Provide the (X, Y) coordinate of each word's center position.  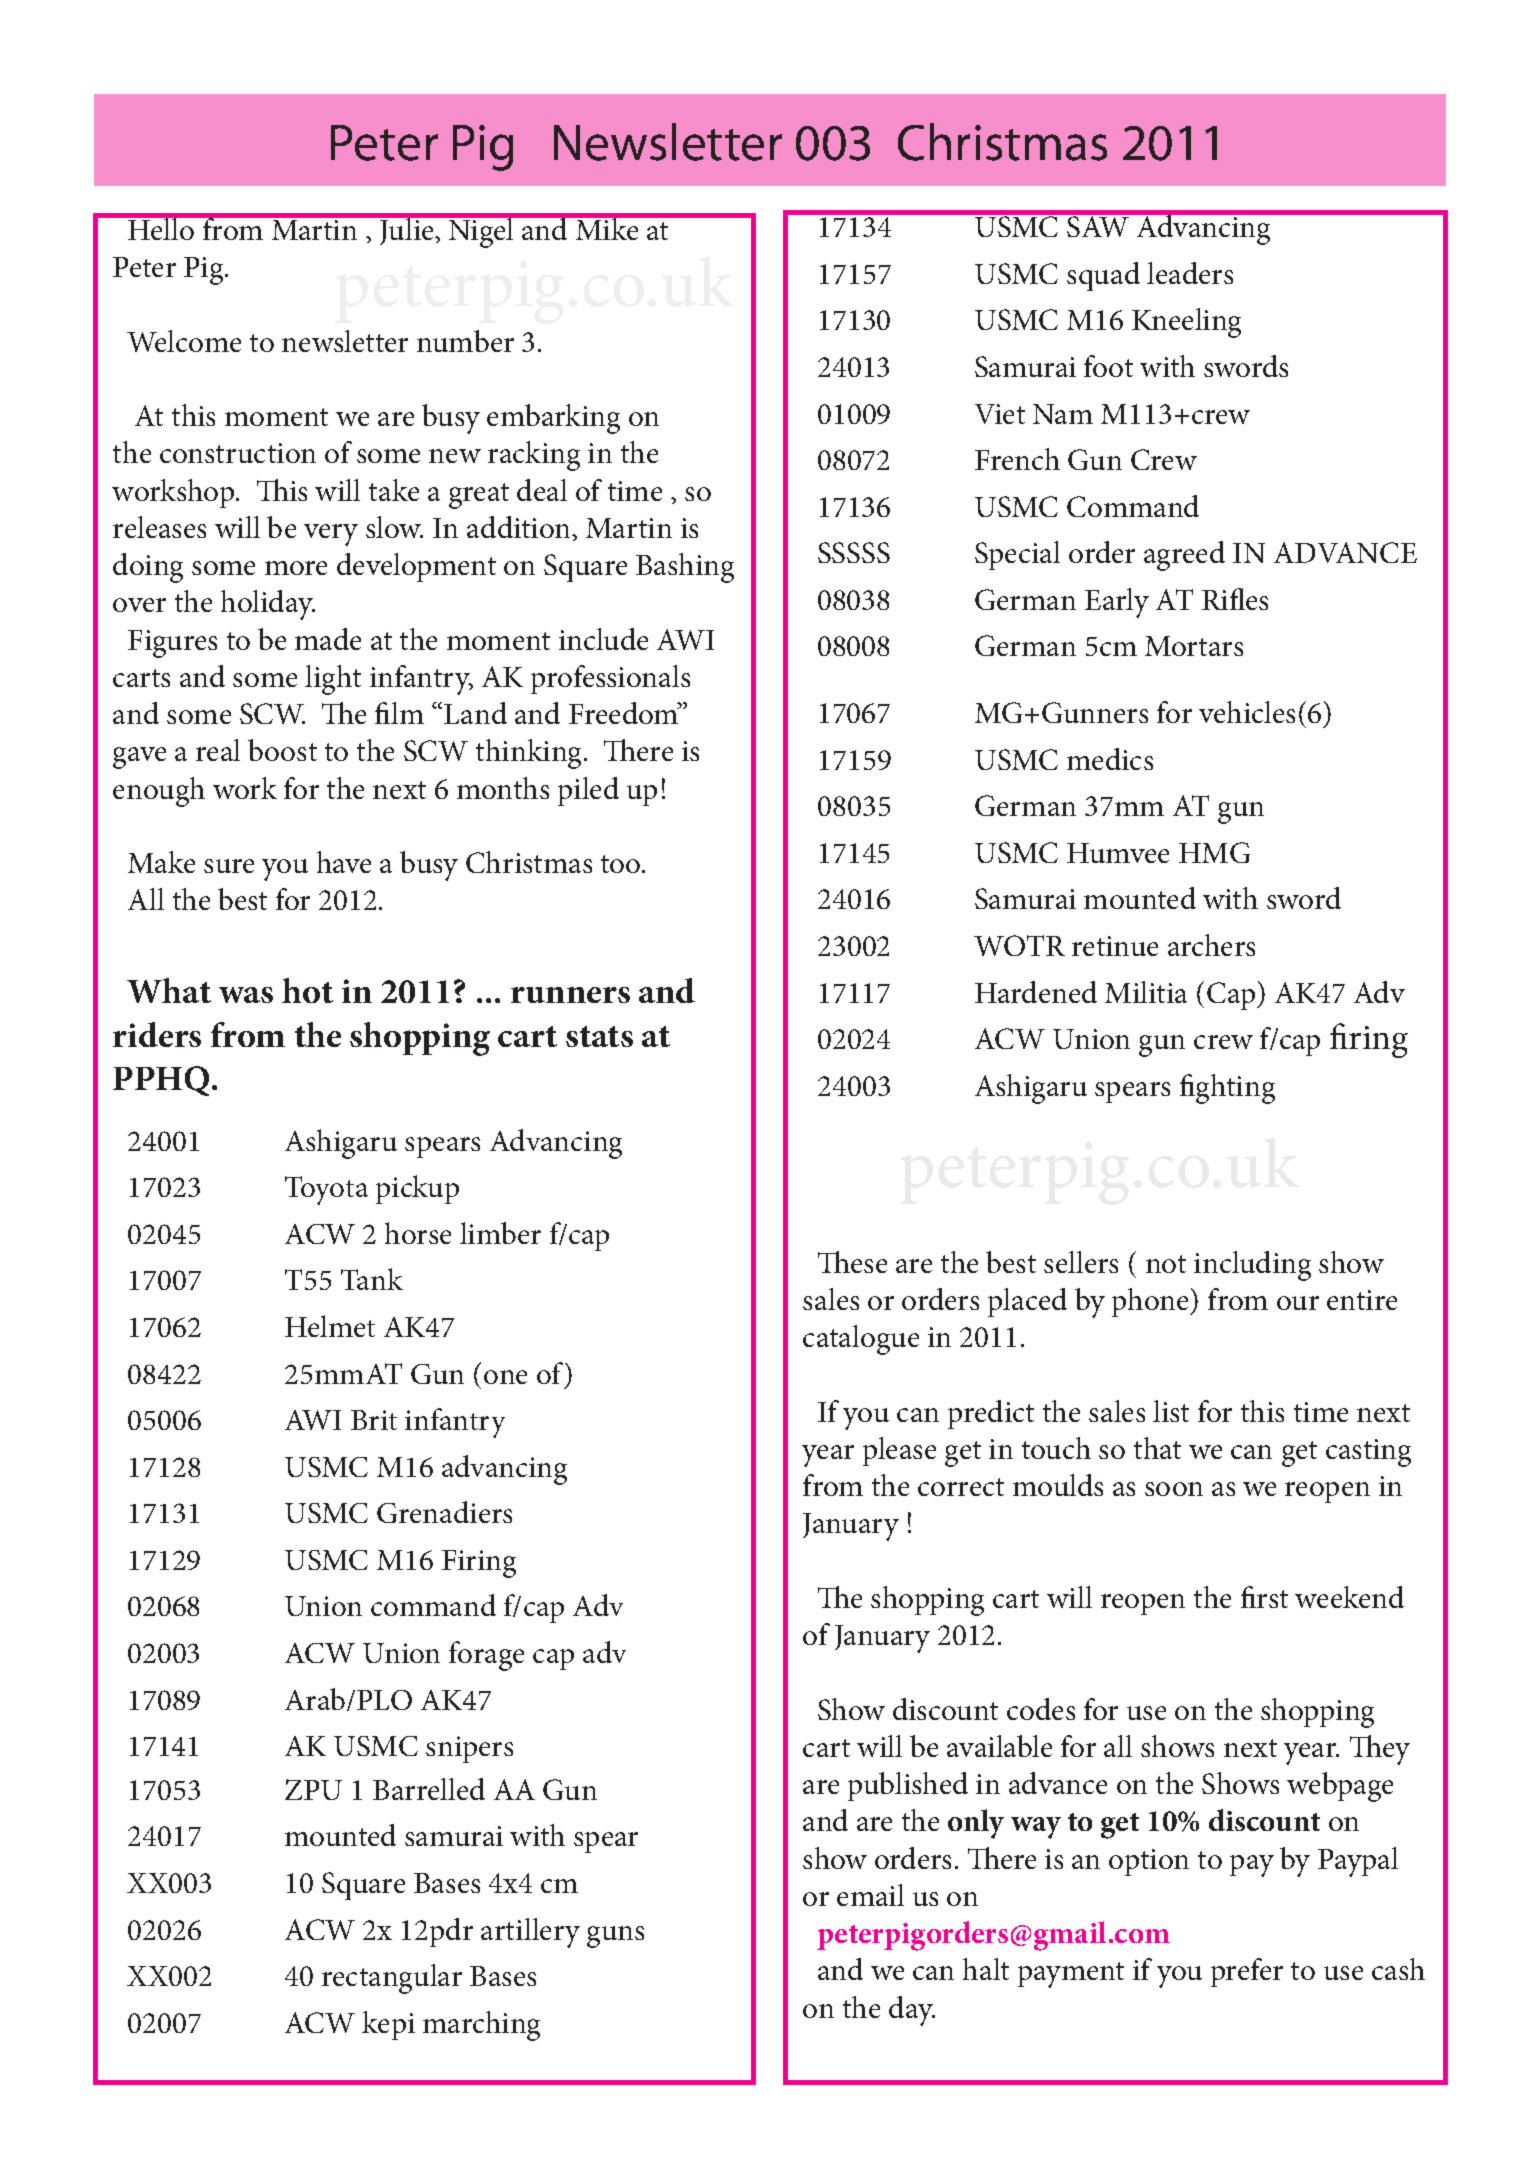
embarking (553, 419)
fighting (1227, 1089)
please (899, 1451)
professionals (610, 679)
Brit (374, 1420)
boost (282, 750)
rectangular (392, 1979)
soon (1174, 1489)
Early (1117, 603)
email (870, 1895)
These (852, 1262)
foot (1108, 366)
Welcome (184, 341)
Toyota (326, 1190)
